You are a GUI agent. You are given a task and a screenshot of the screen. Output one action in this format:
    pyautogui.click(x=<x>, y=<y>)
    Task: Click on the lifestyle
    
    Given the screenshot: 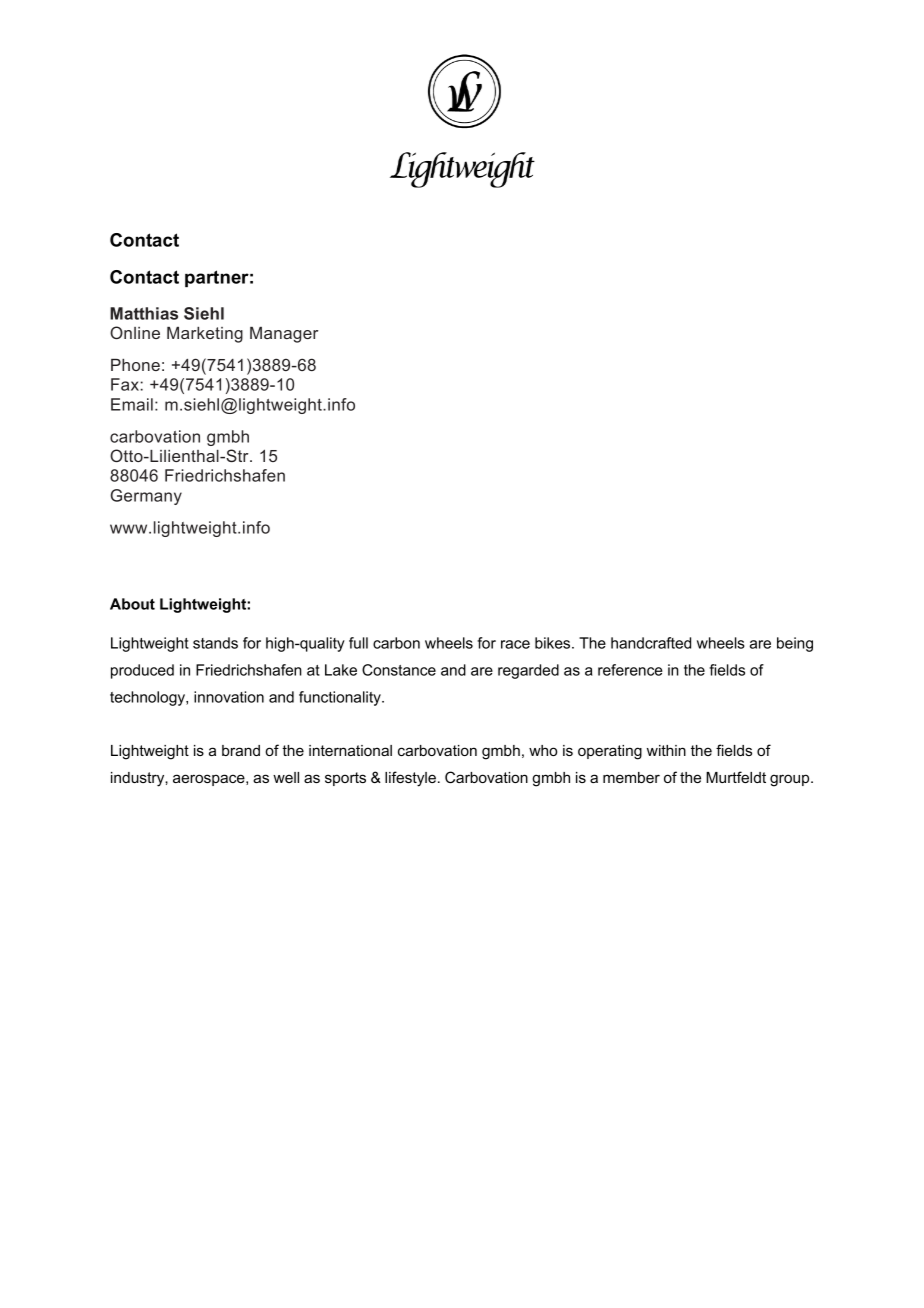 What is the action you would take?
    pyautogui.click(x=410, y=779)
